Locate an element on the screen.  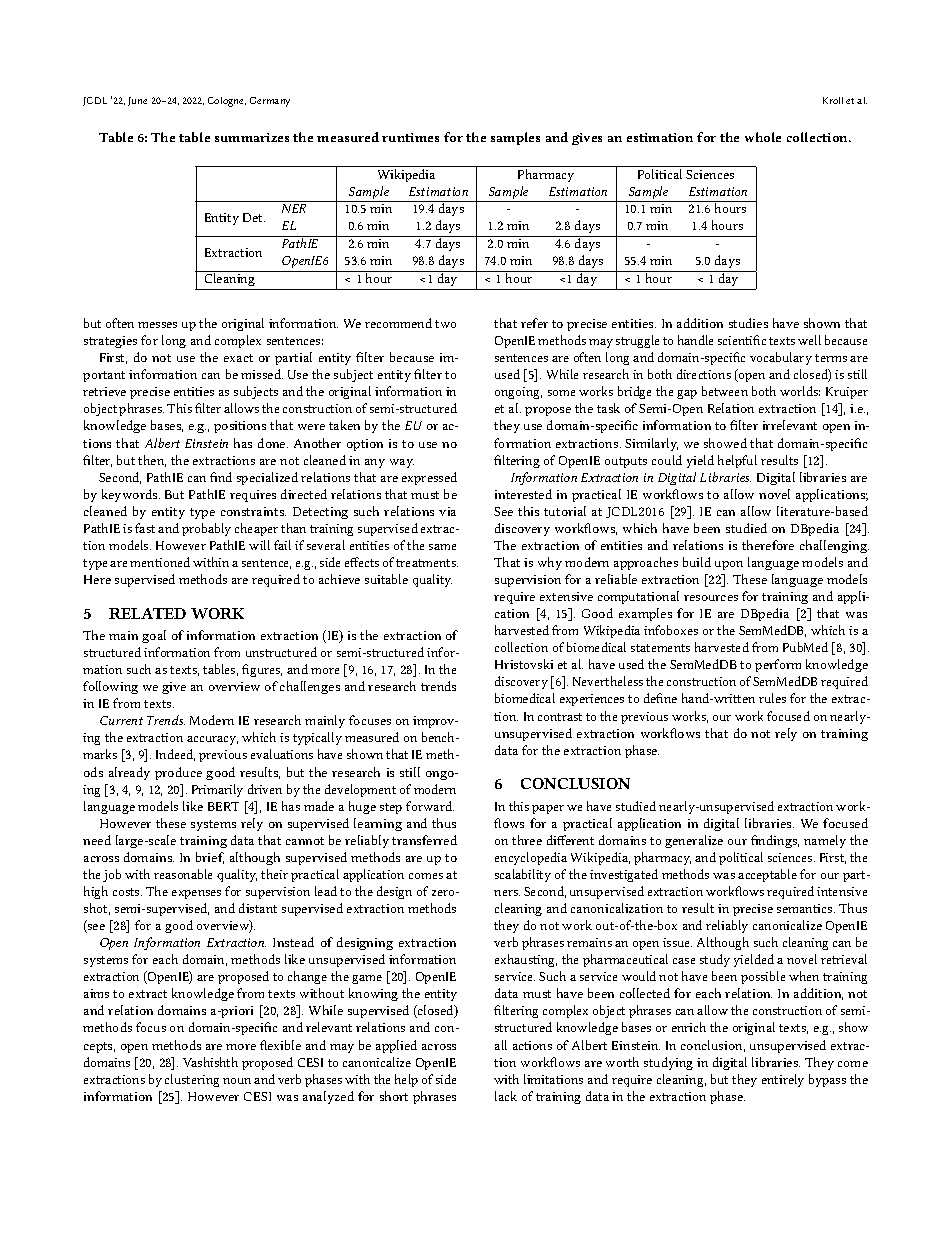
treatments is located at coordinates (427, 563).
